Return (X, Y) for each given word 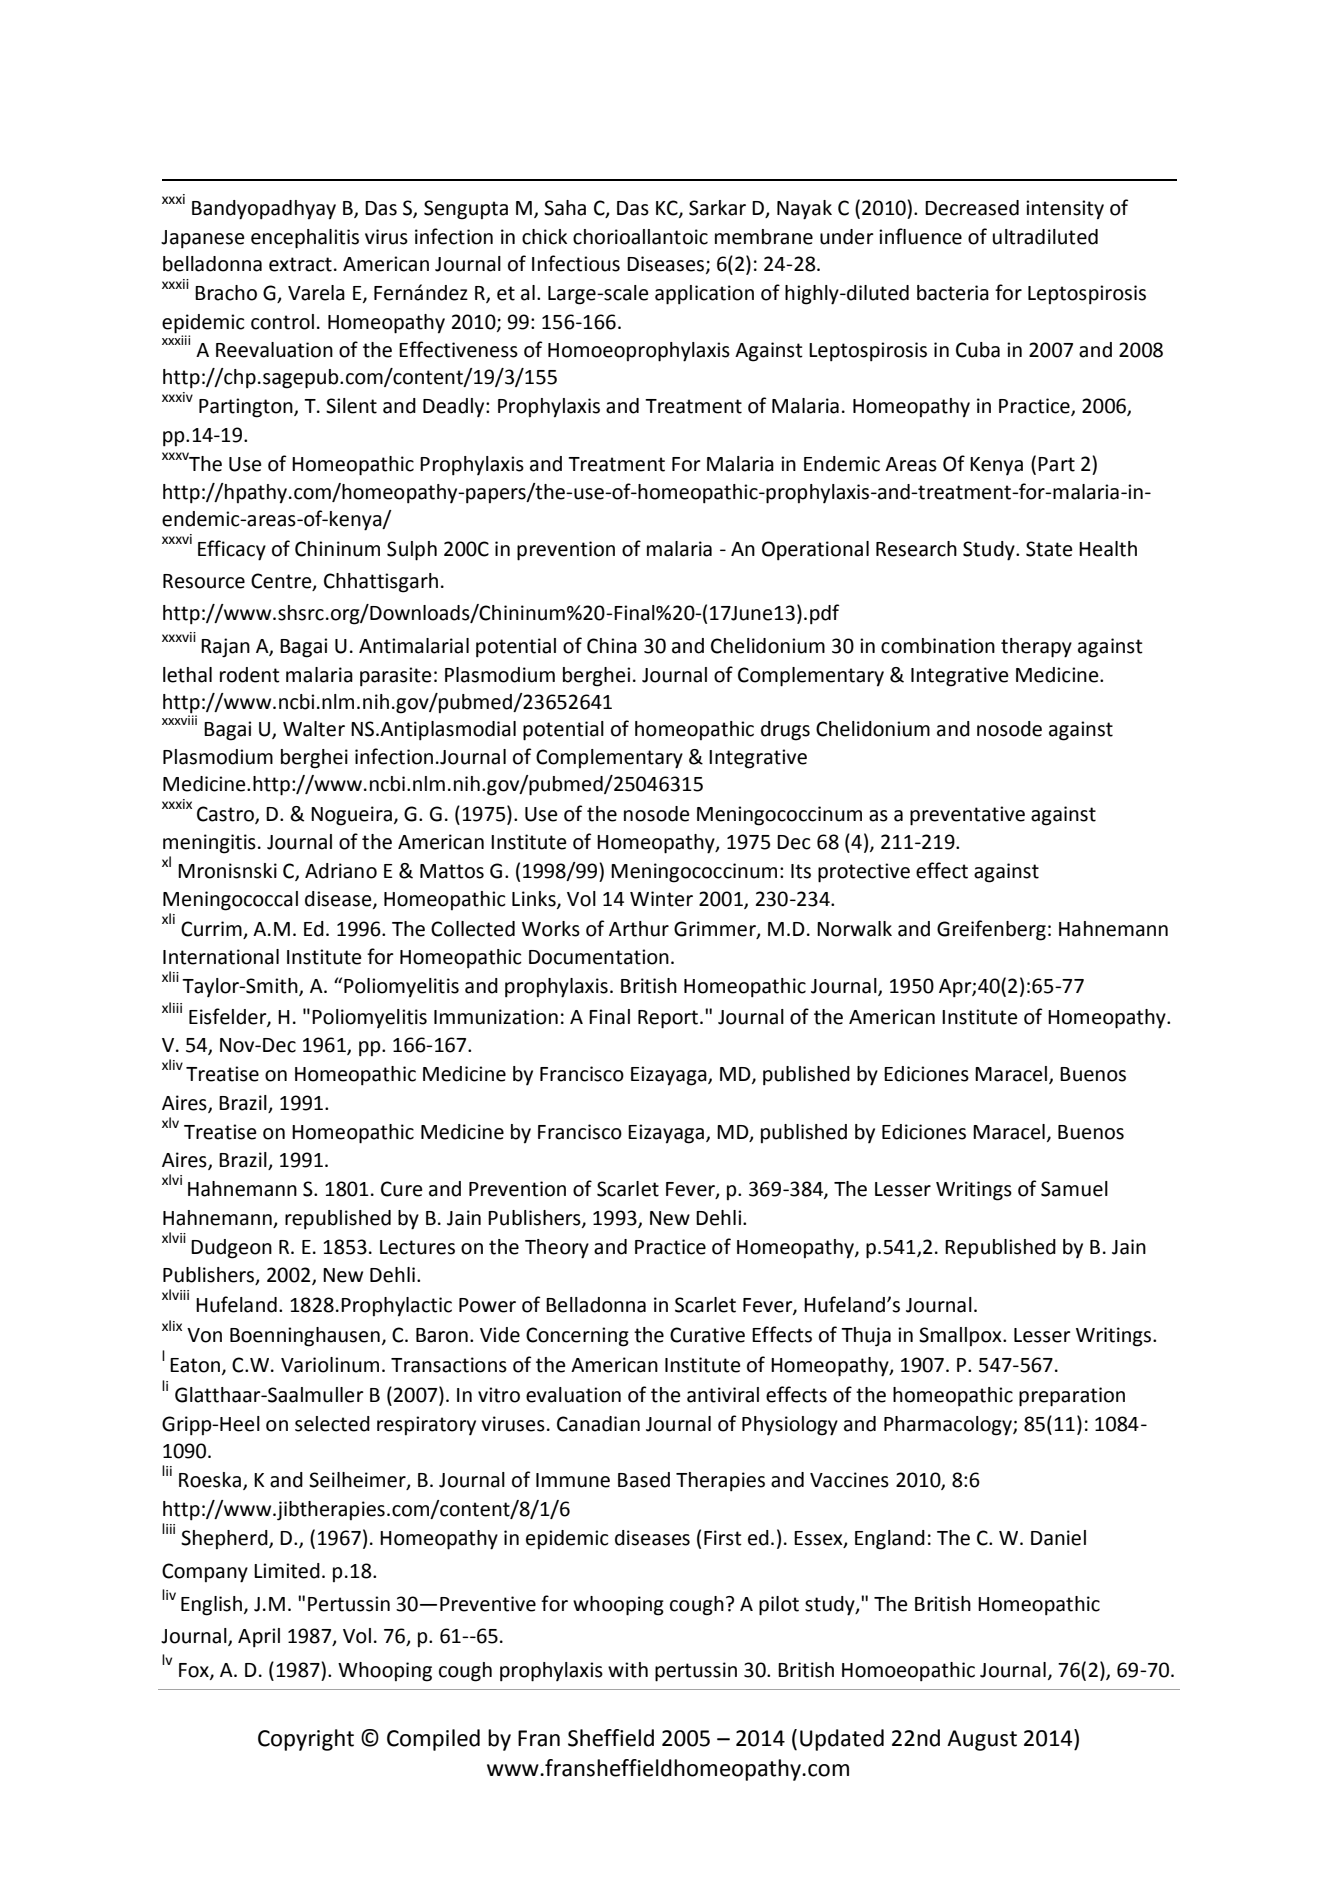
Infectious (576, 263)
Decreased (972, 208)
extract (300, 264)
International (221, 957)
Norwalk (854, 929)
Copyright (306, 1740)
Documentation (599, 957)
